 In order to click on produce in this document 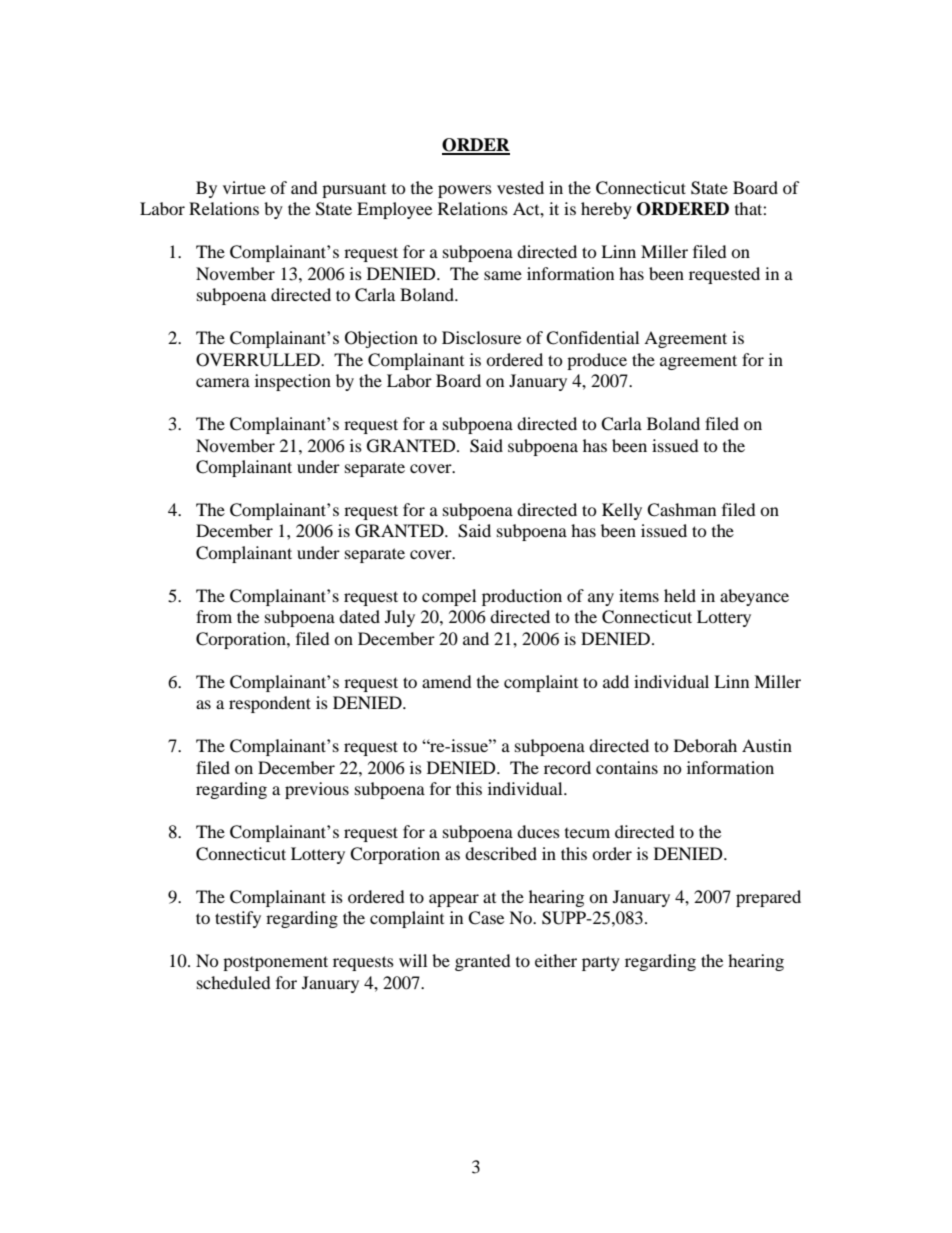, I will do `click(597, 361)`.
